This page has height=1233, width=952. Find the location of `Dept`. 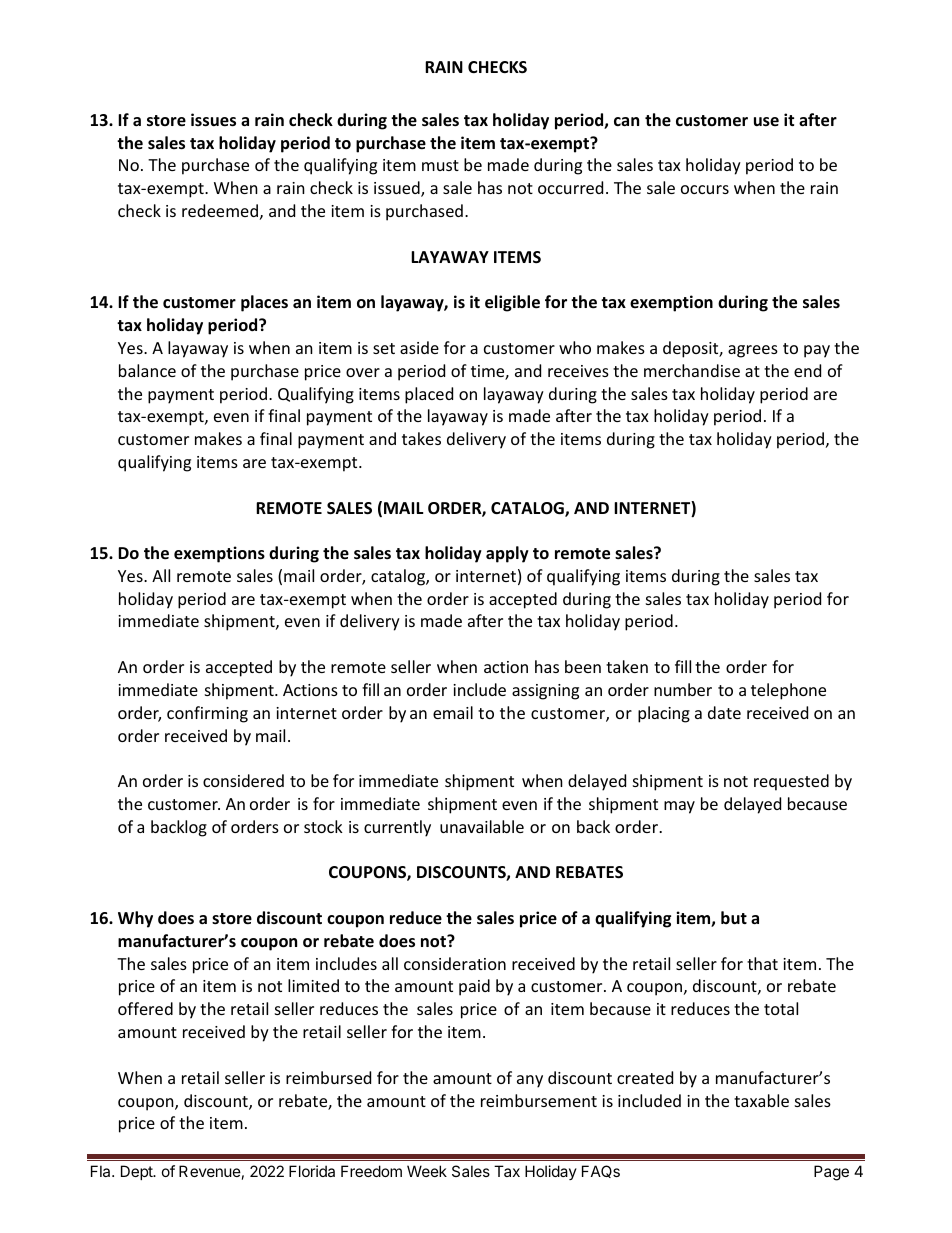

Dept is located at coordinates (138, 1172).
